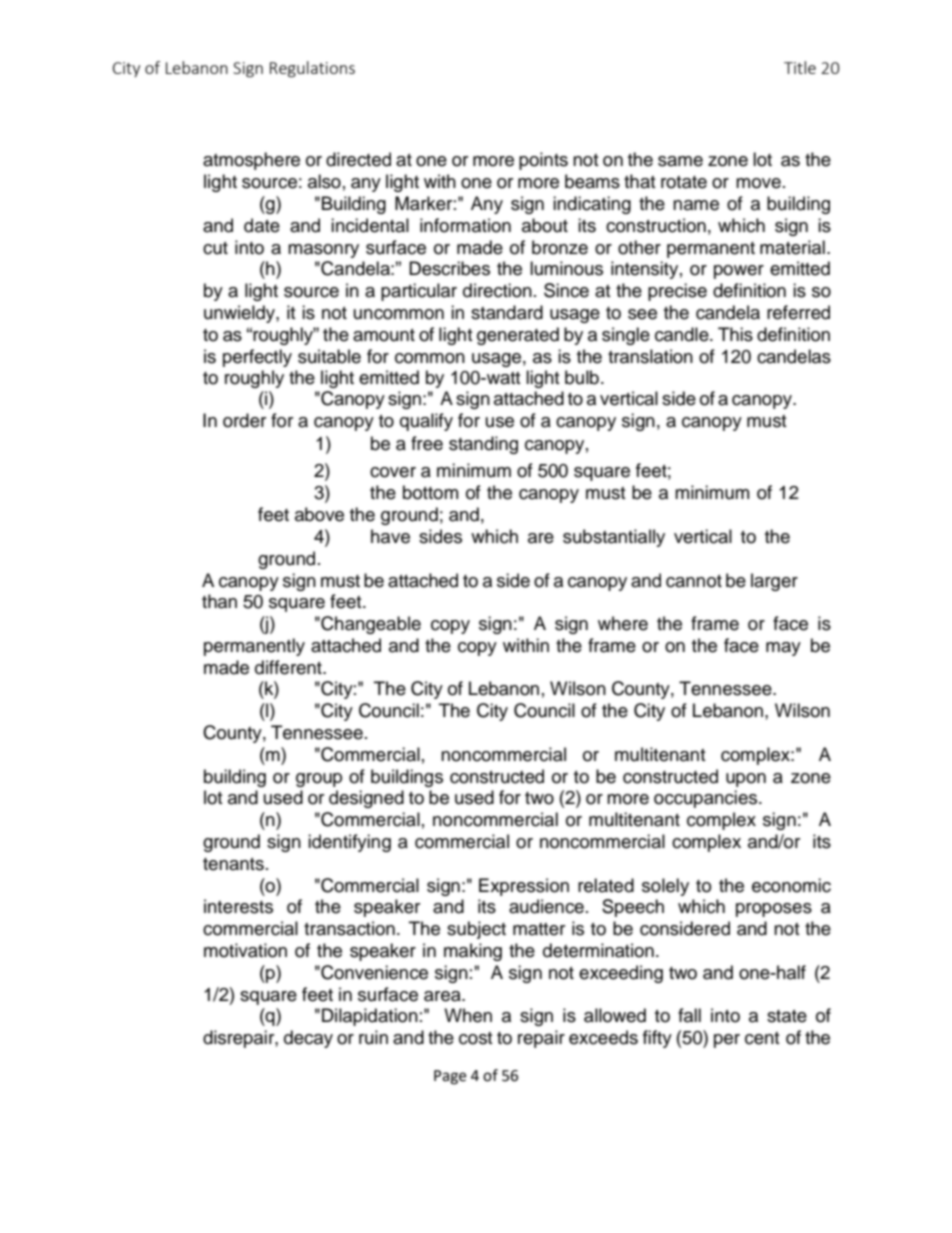  Describe the element at coordinates (257, 358) in the image. I see `perfectly` at that location.
